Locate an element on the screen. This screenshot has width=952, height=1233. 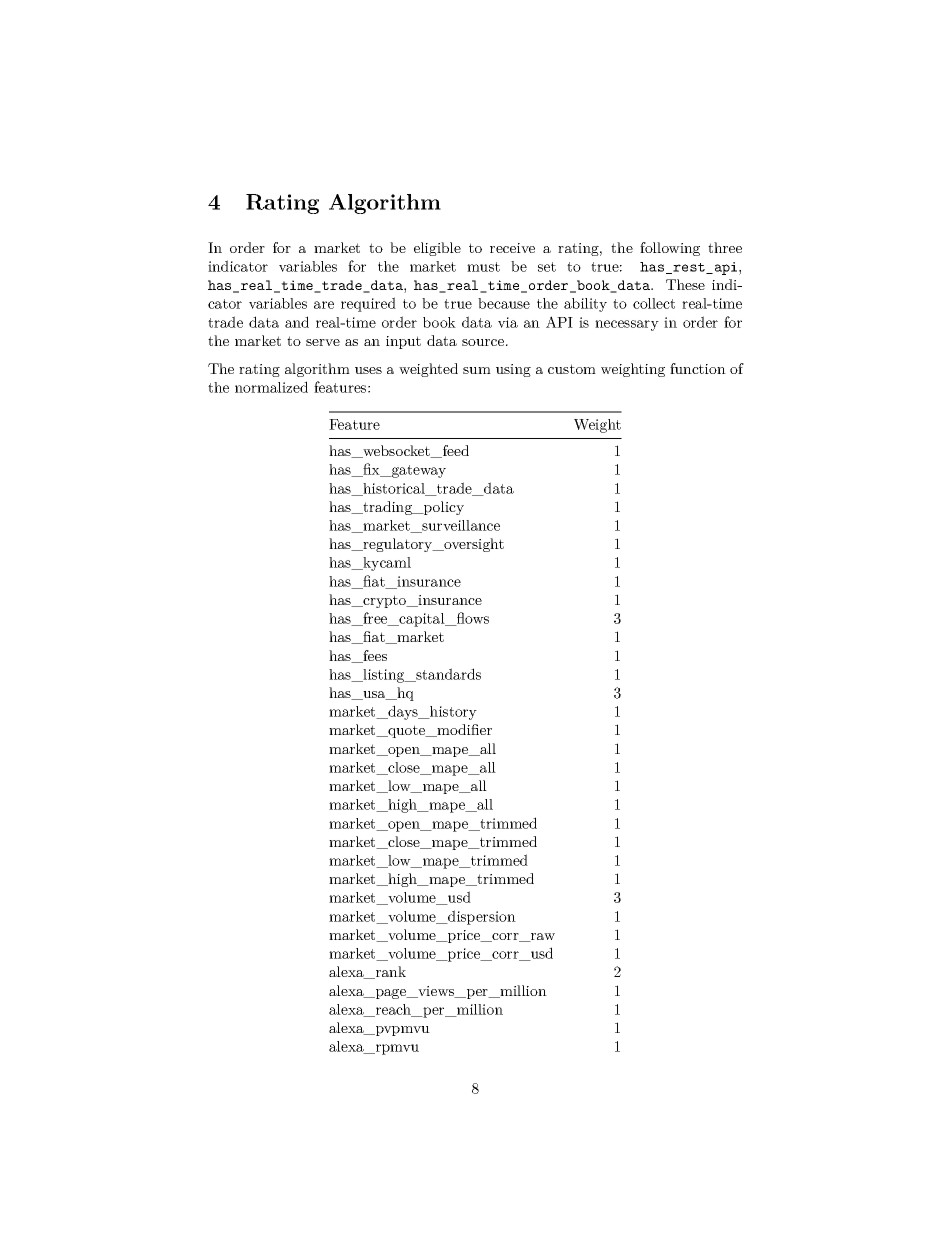
using is located at coordinates (513, 370).
